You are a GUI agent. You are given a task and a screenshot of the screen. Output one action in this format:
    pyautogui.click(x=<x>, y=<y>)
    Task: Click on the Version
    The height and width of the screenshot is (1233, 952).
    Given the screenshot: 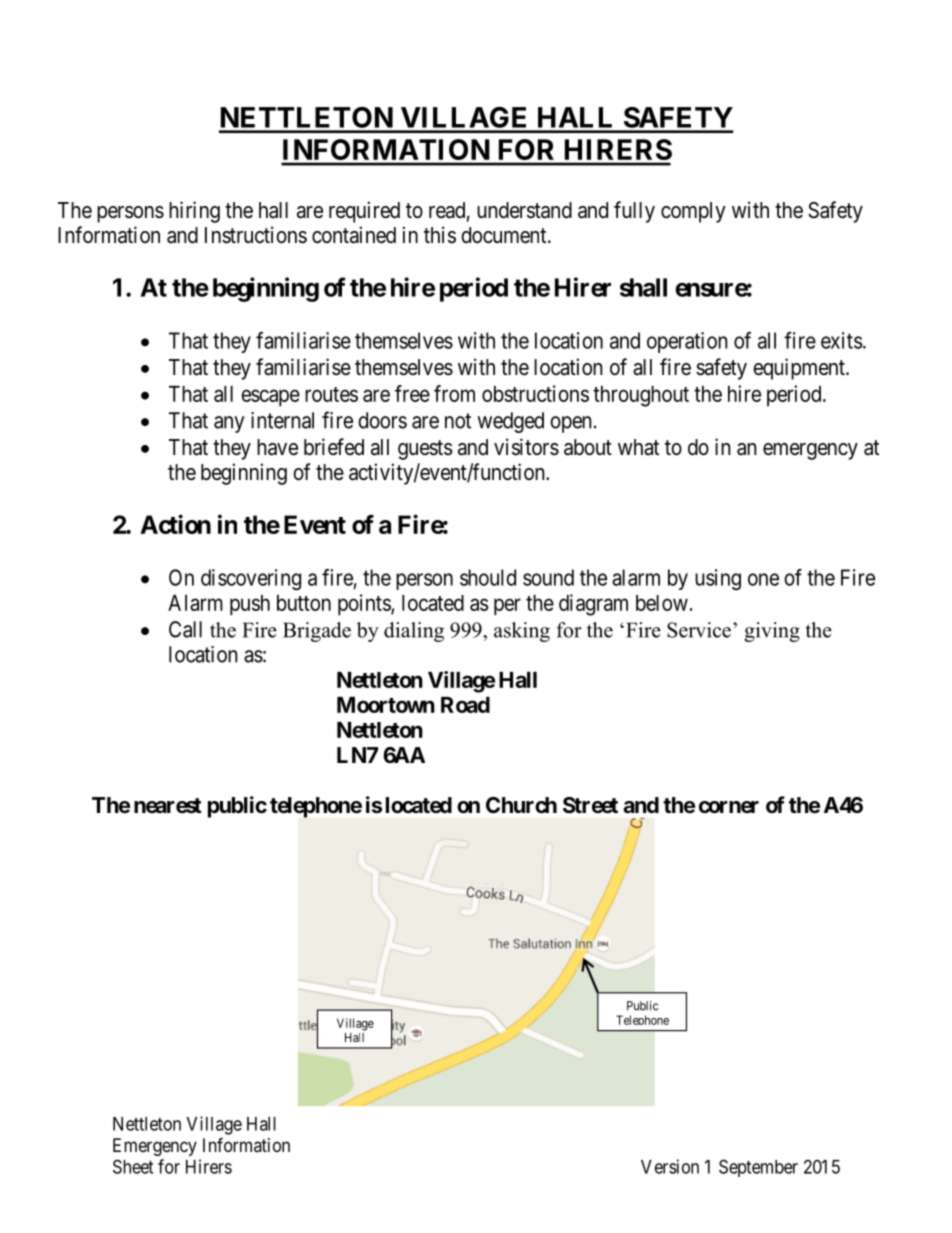 What is the action you would take?
    pyautogui.click(x=670, y=1166)
